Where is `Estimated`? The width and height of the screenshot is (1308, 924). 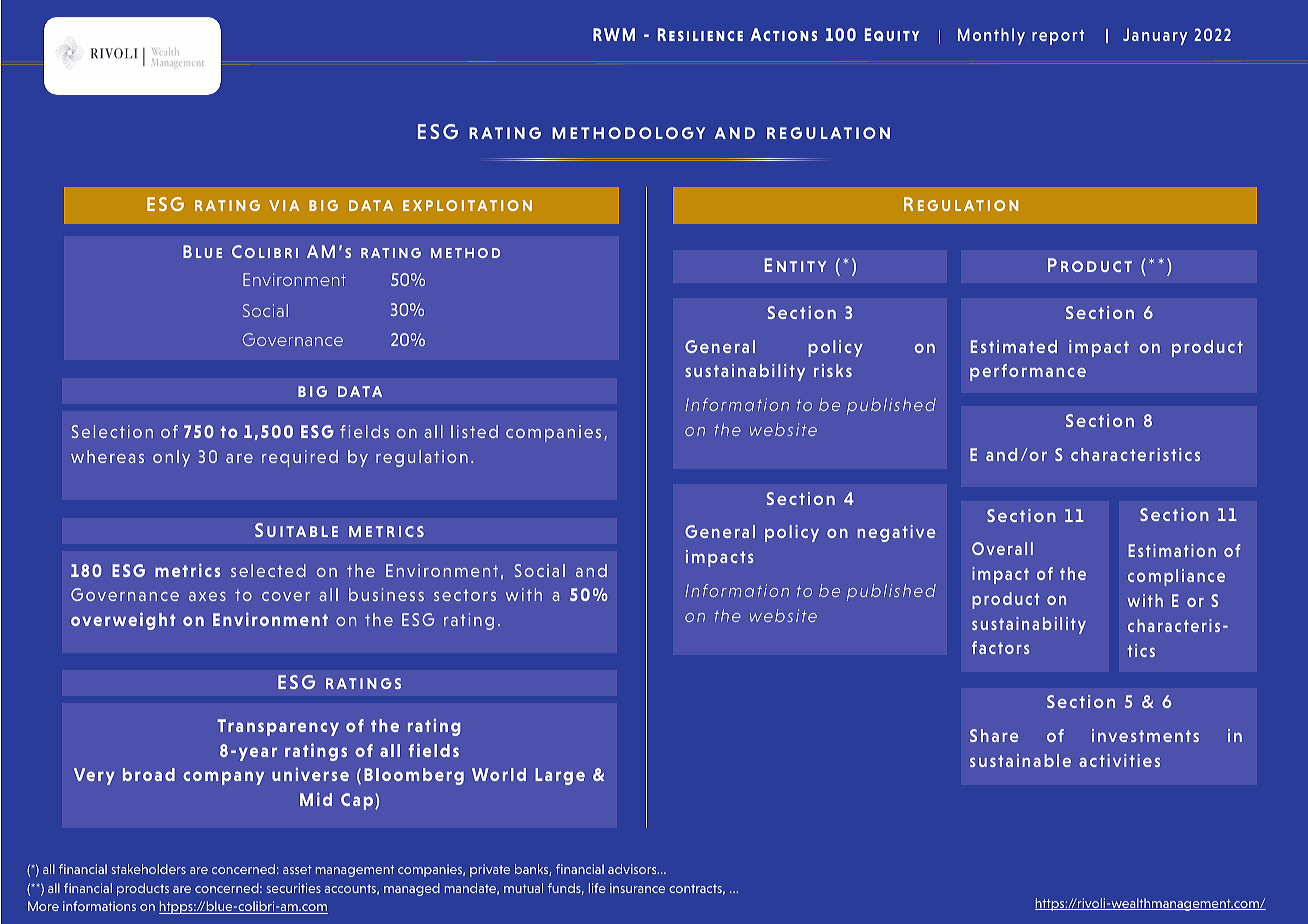
Estimated is located at coordinates (1014, 346).
